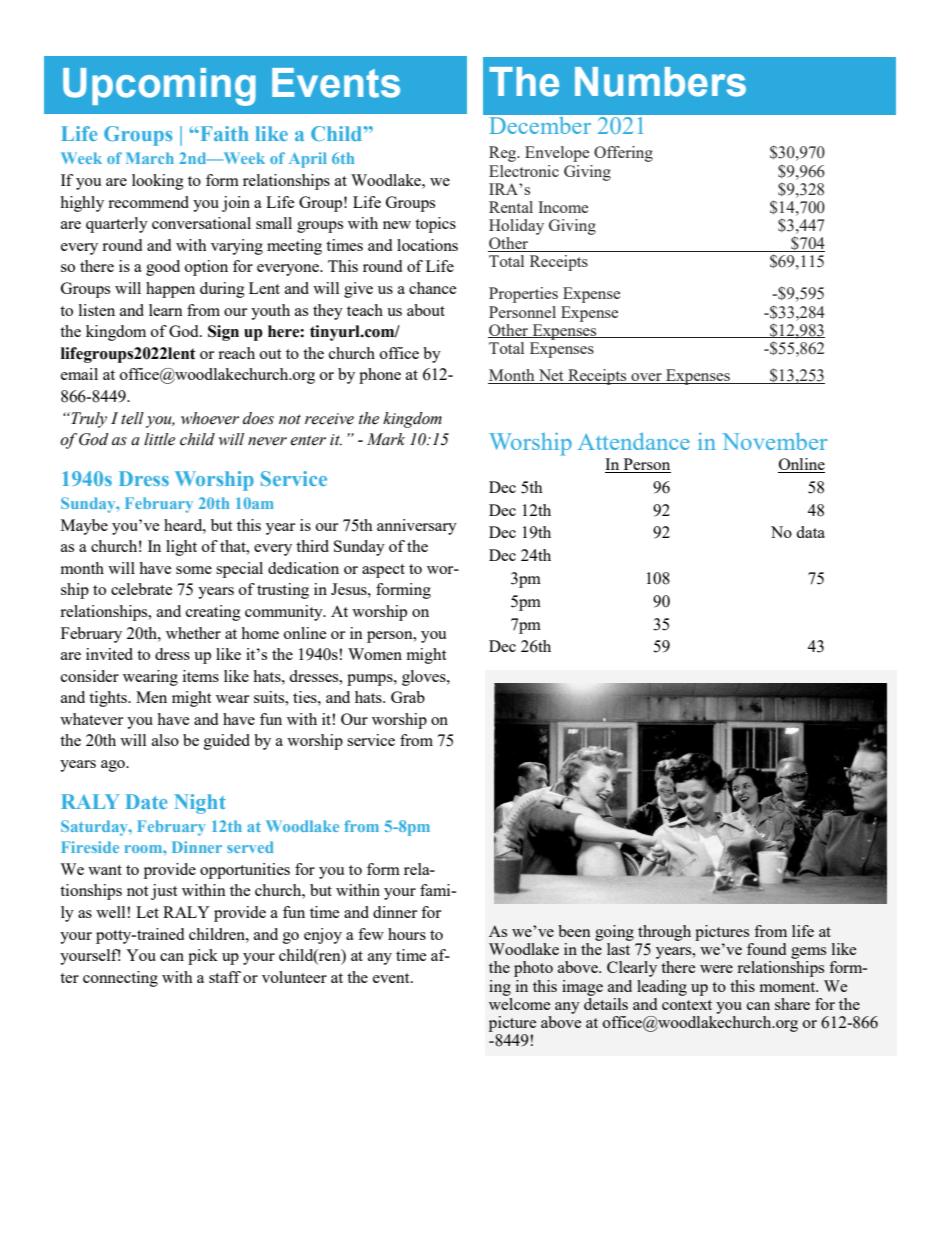 The width and height of the screenshot is (952, 1233). I want to click on items, so click(201, 676).
